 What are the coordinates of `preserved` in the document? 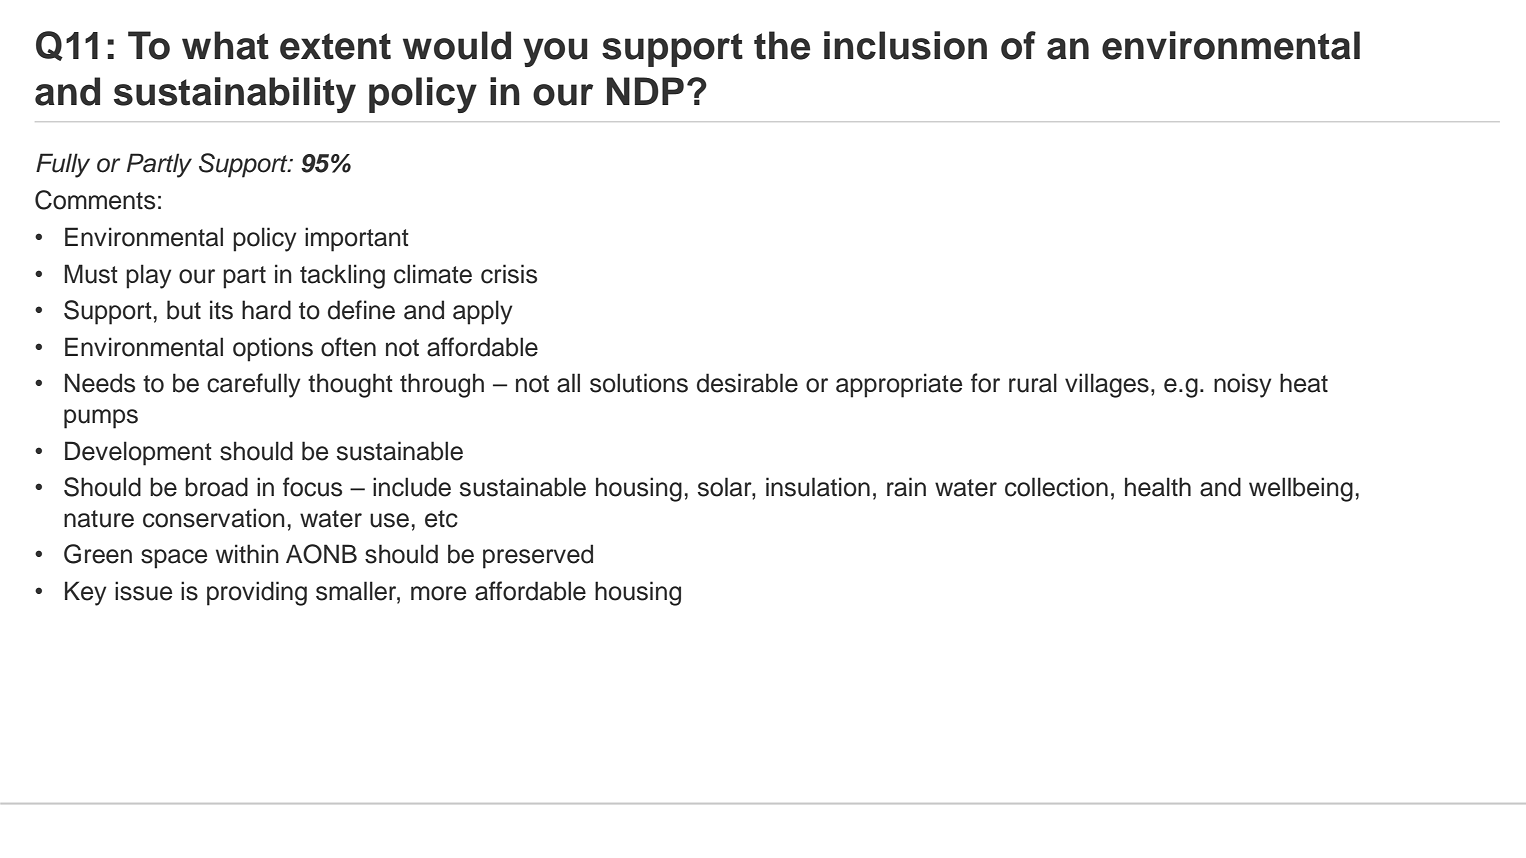 It's located at (538, 556).
